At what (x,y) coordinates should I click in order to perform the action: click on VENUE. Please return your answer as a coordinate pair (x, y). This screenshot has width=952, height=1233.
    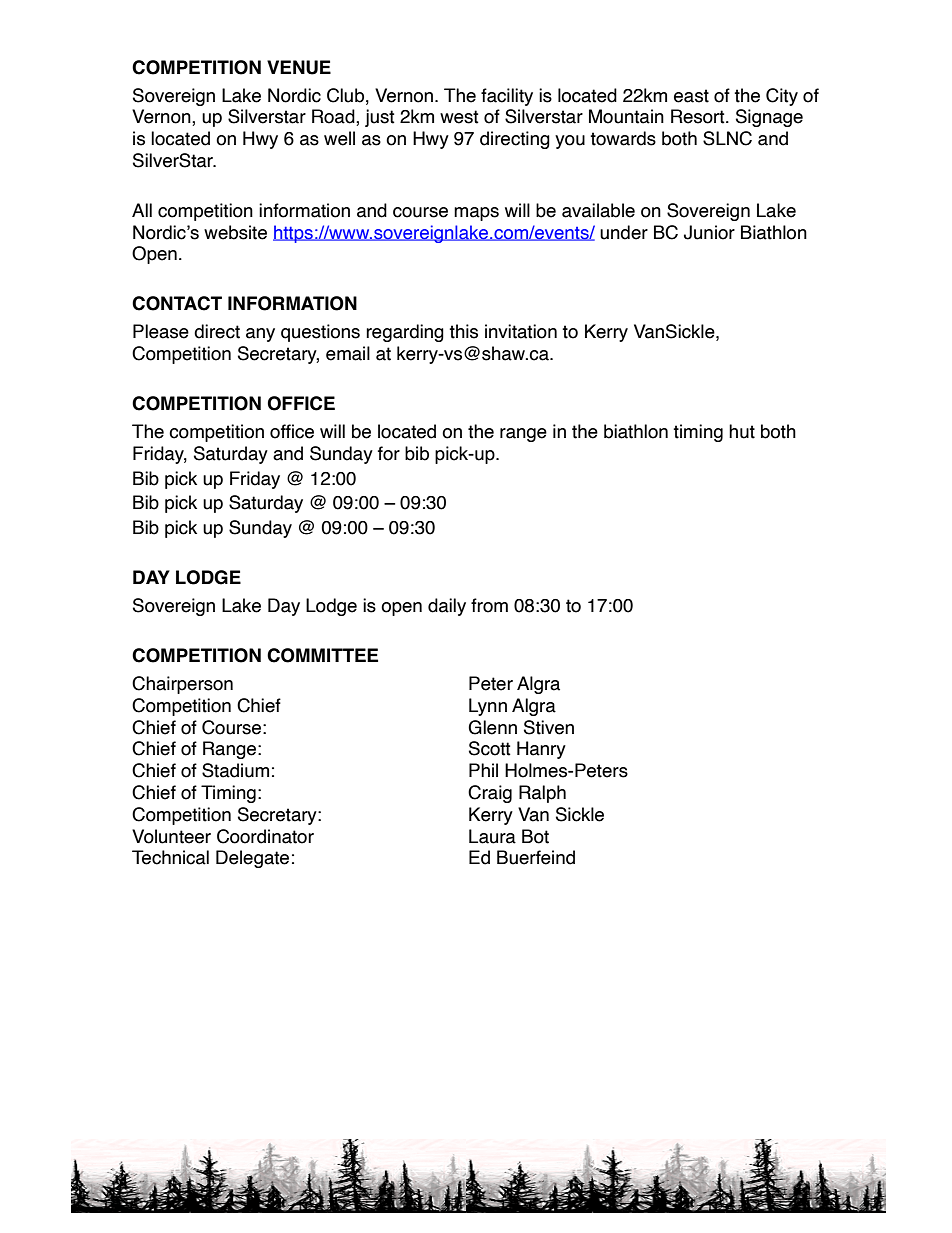
    Looking at the image, I should click on (299, 67).
